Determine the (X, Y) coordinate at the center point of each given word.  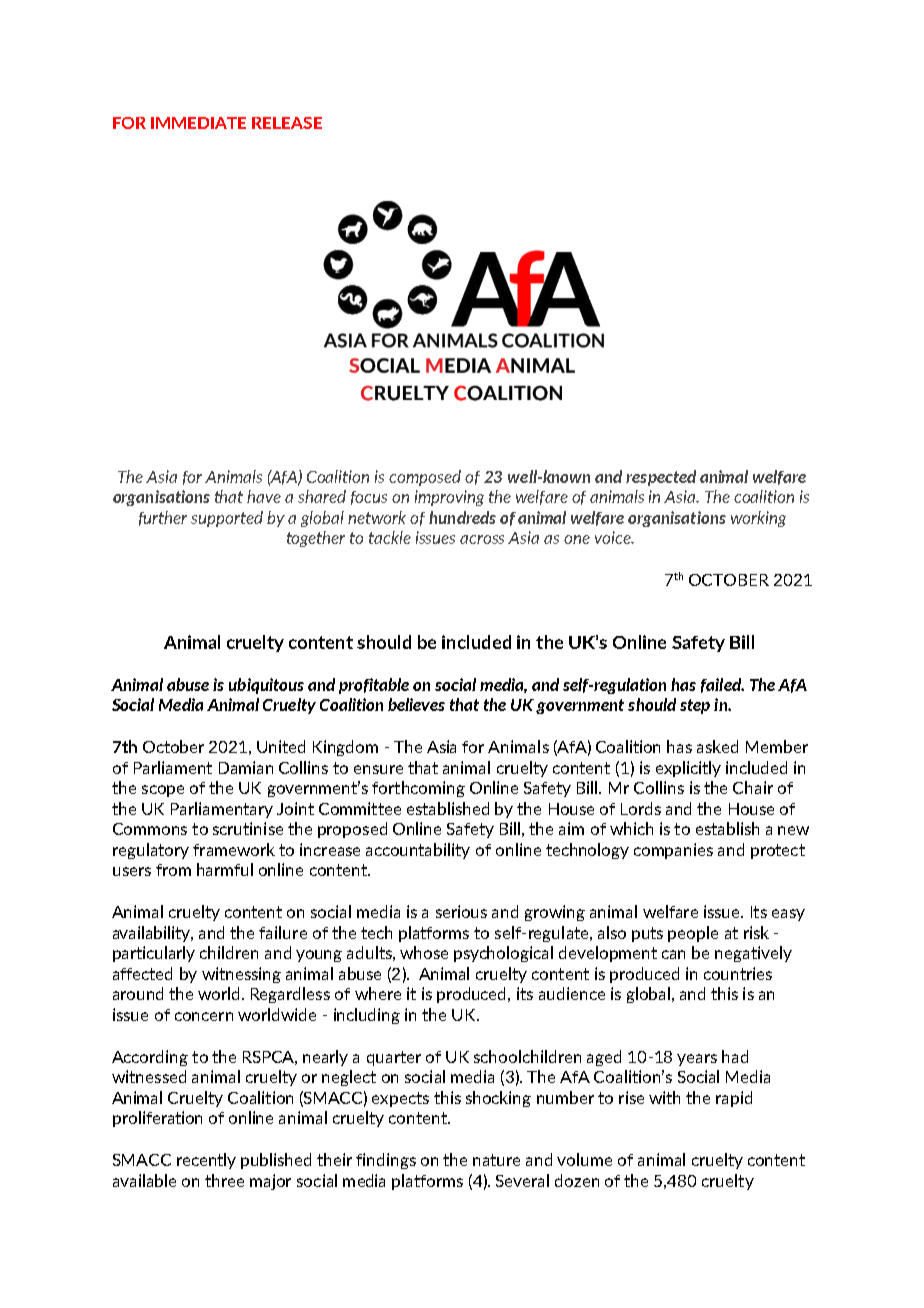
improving (449, 498)
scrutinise (248, 828)
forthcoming (418, 789)
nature (496, 1160)
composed (425, 478)
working (758, 519)
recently (206, 1161)
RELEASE (287, 123)
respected (661, 478)
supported (227, 519)
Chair (753, 787)
